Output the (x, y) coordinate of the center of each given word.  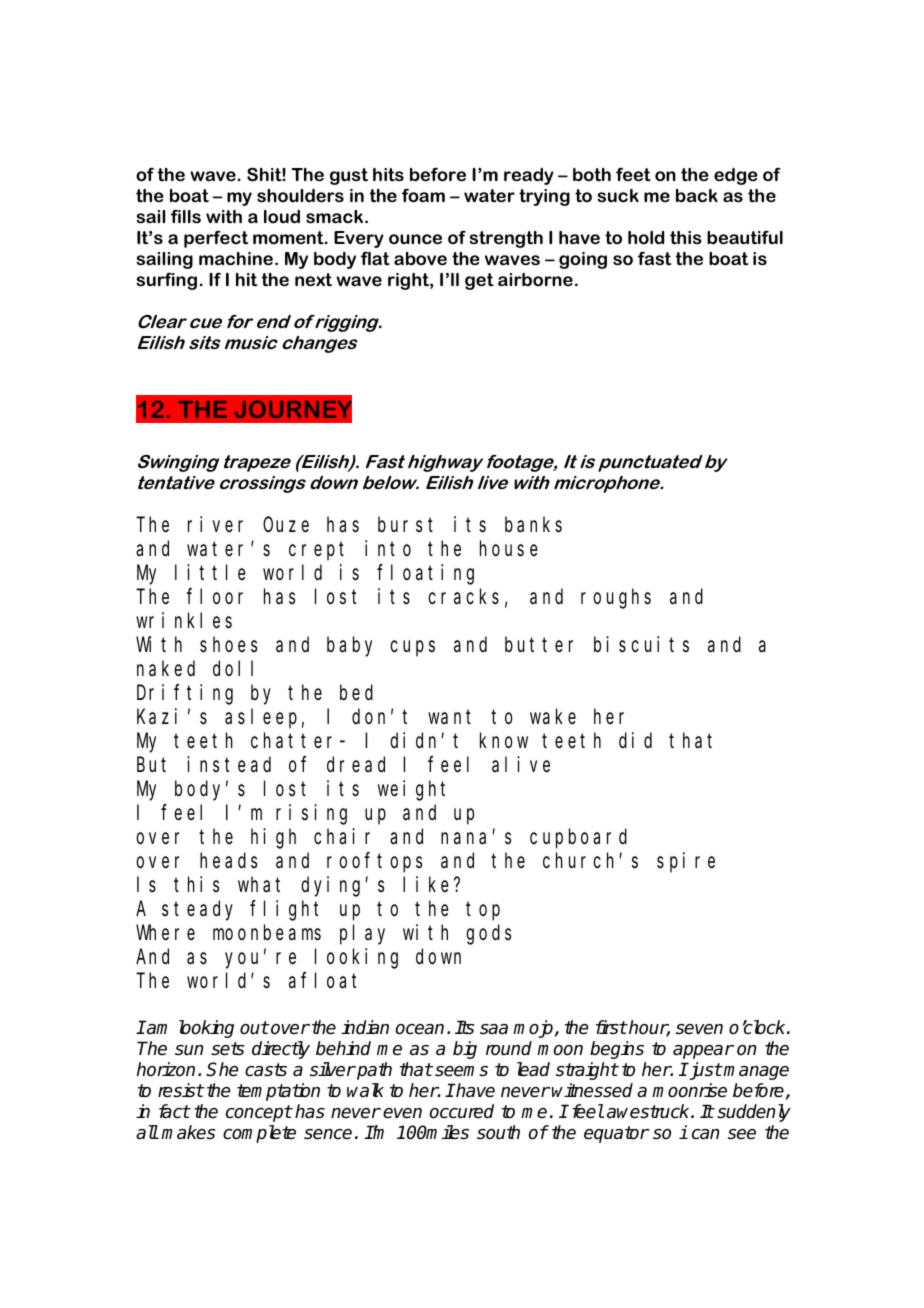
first (611, 1027)
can (705, 1134)
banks (533, 525)
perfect (216, 239)
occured (461, 1111)
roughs (616, 599)
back (697, 195)
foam (423, 195)
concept (259, 1113)
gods (488, 934)
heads (228, 860)
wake (553, 717)
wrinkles (184, 620)
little (210, 572)
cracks (463, 597)
